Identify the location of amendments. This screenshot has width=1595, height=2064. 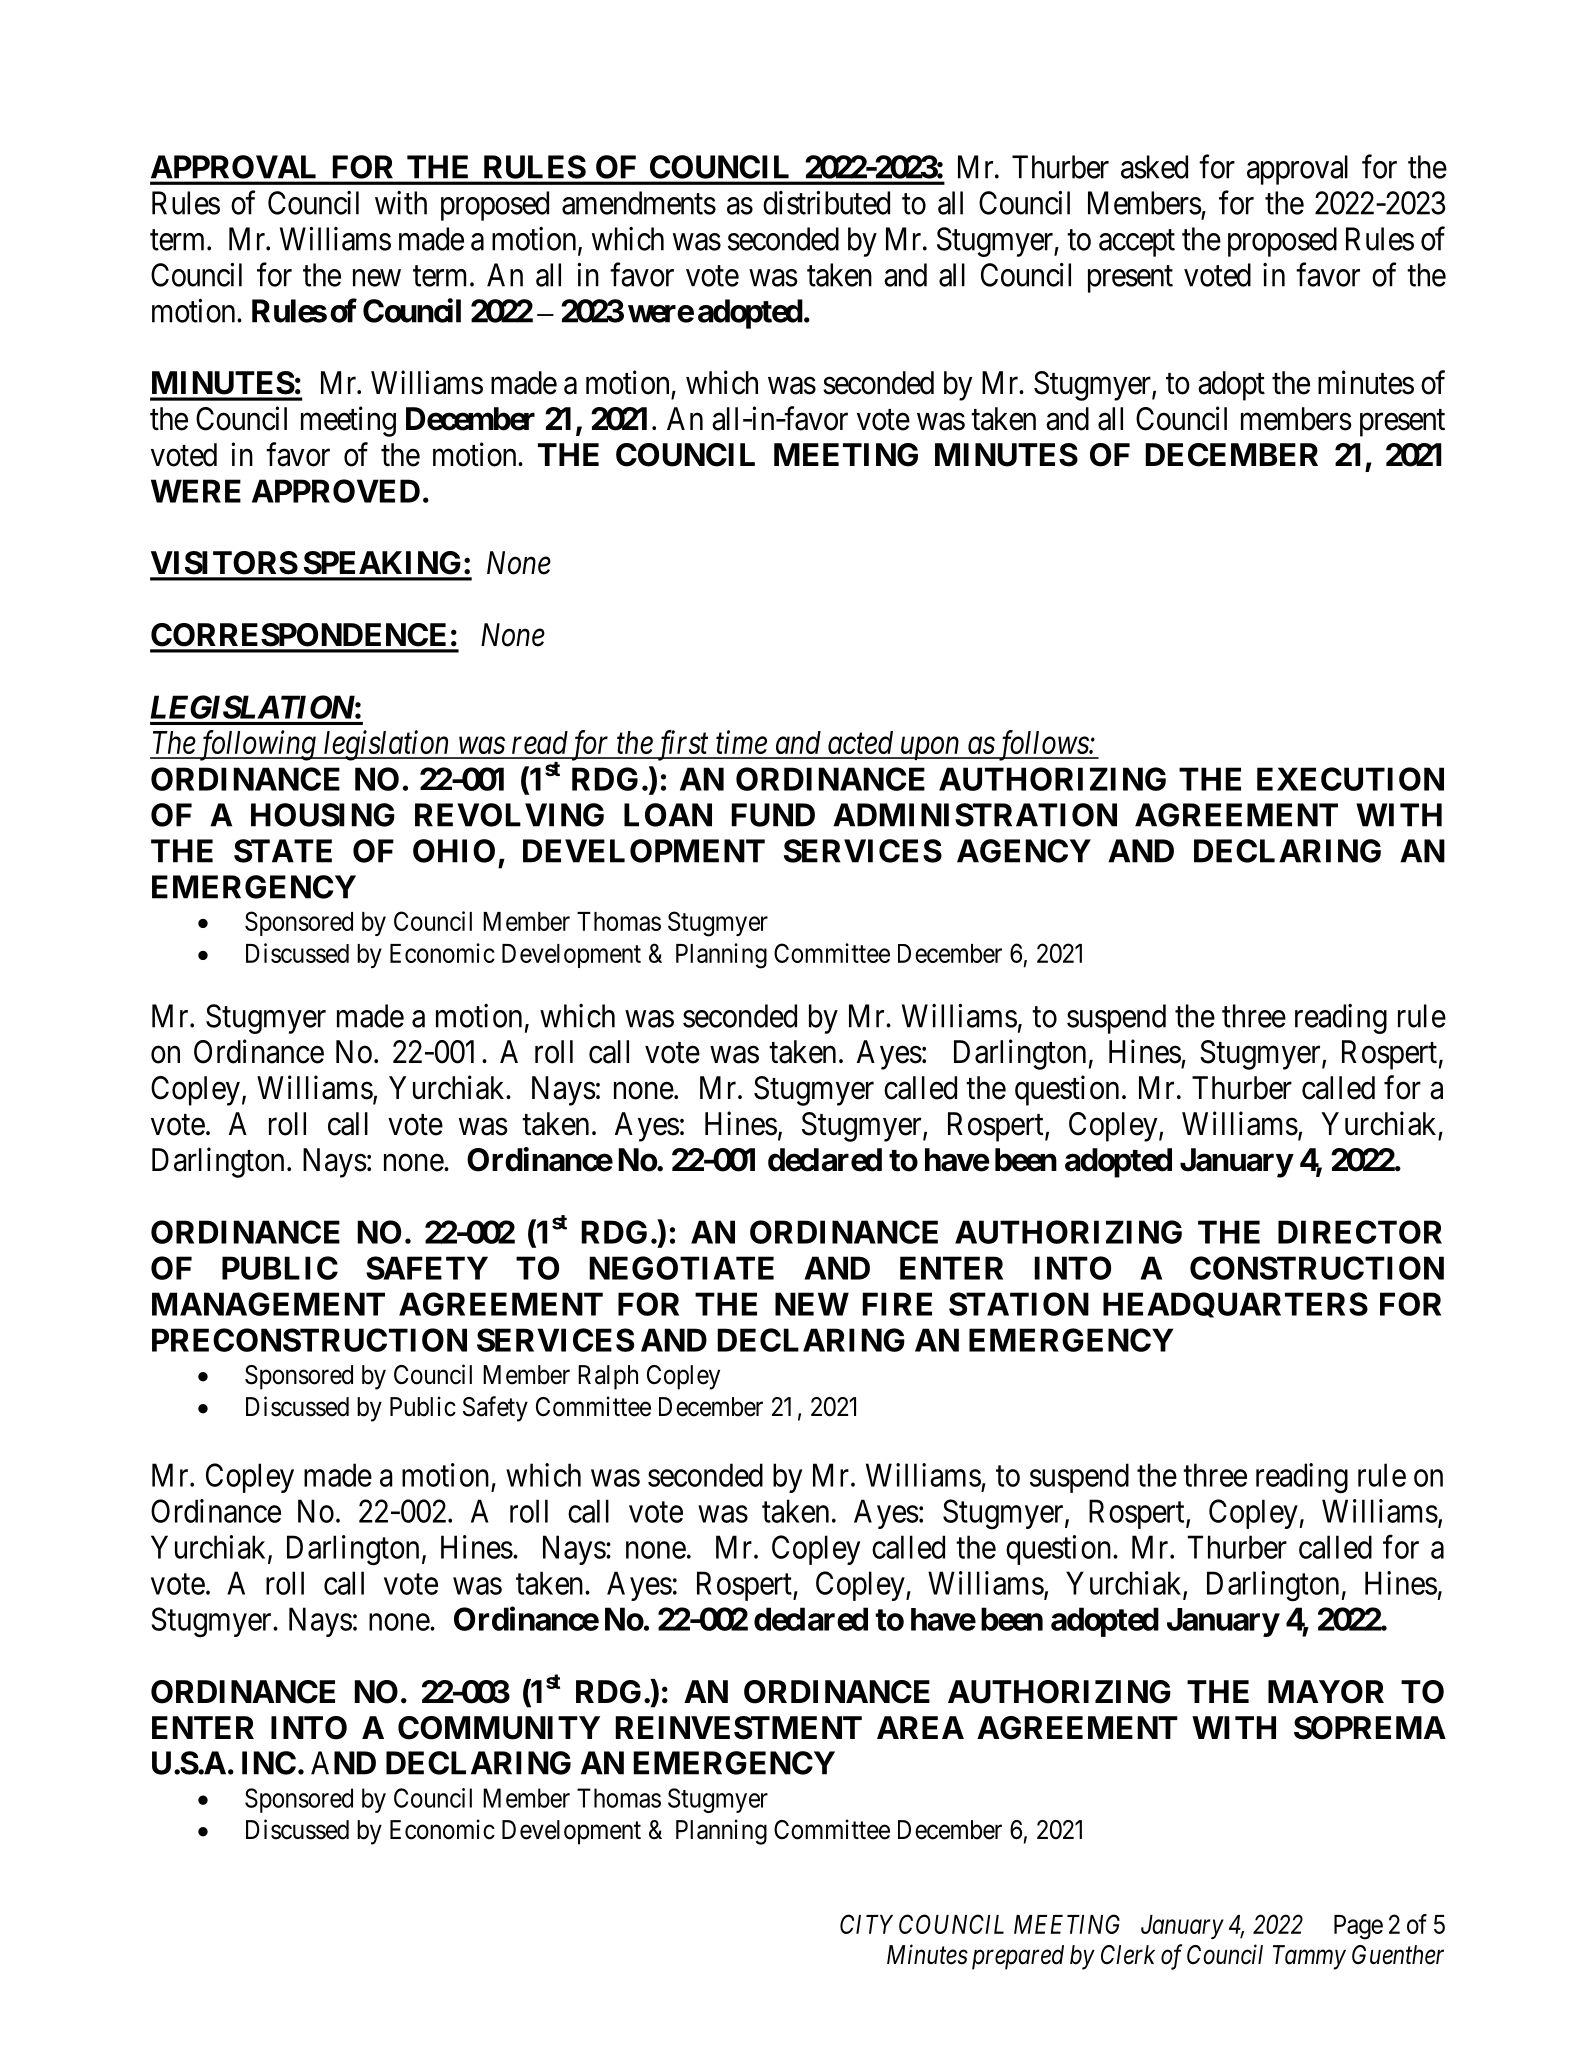
(639, 203).
